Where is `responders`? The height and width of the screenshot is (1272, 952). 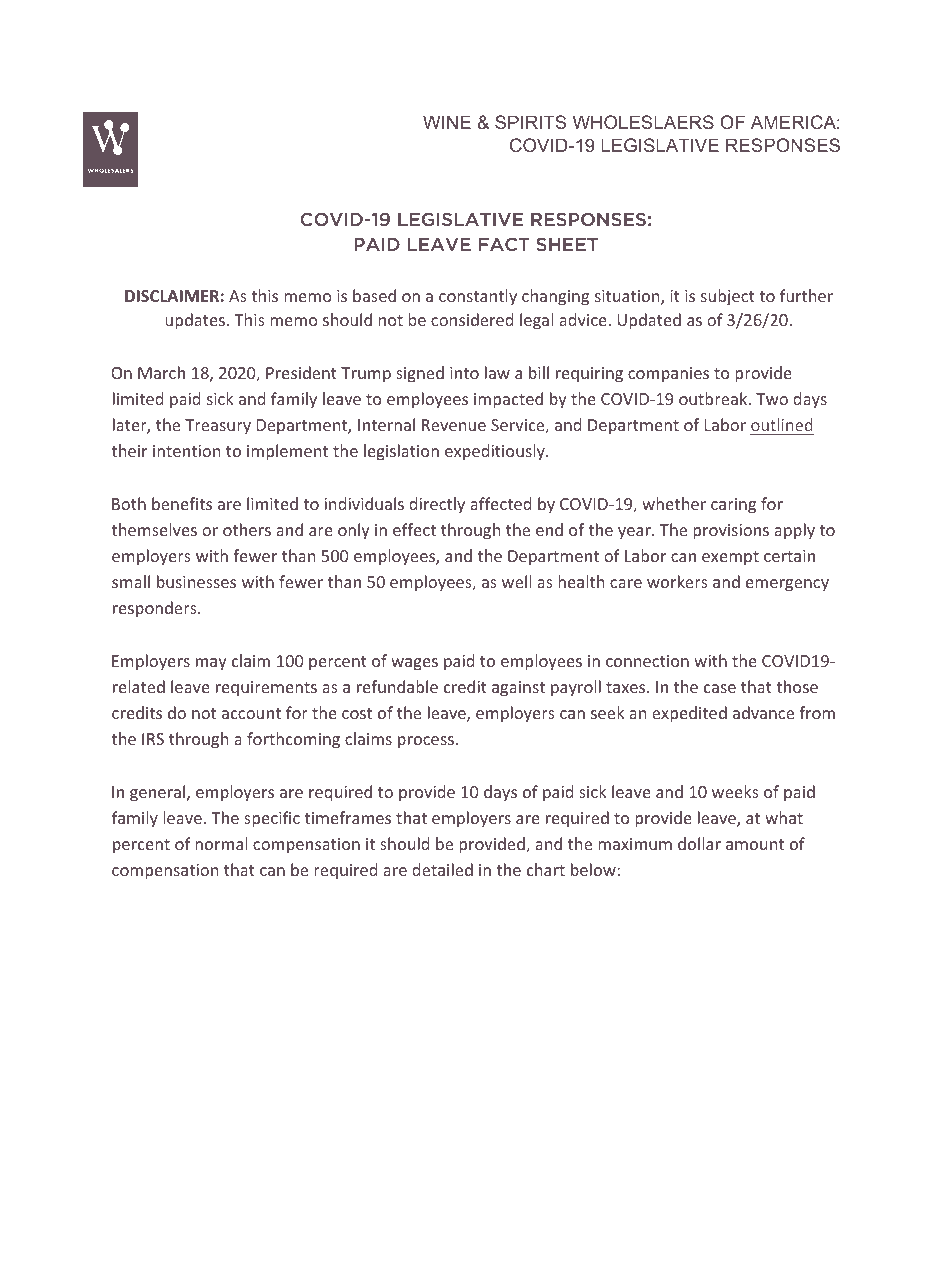
responders is located at coordinates (156, 609).
